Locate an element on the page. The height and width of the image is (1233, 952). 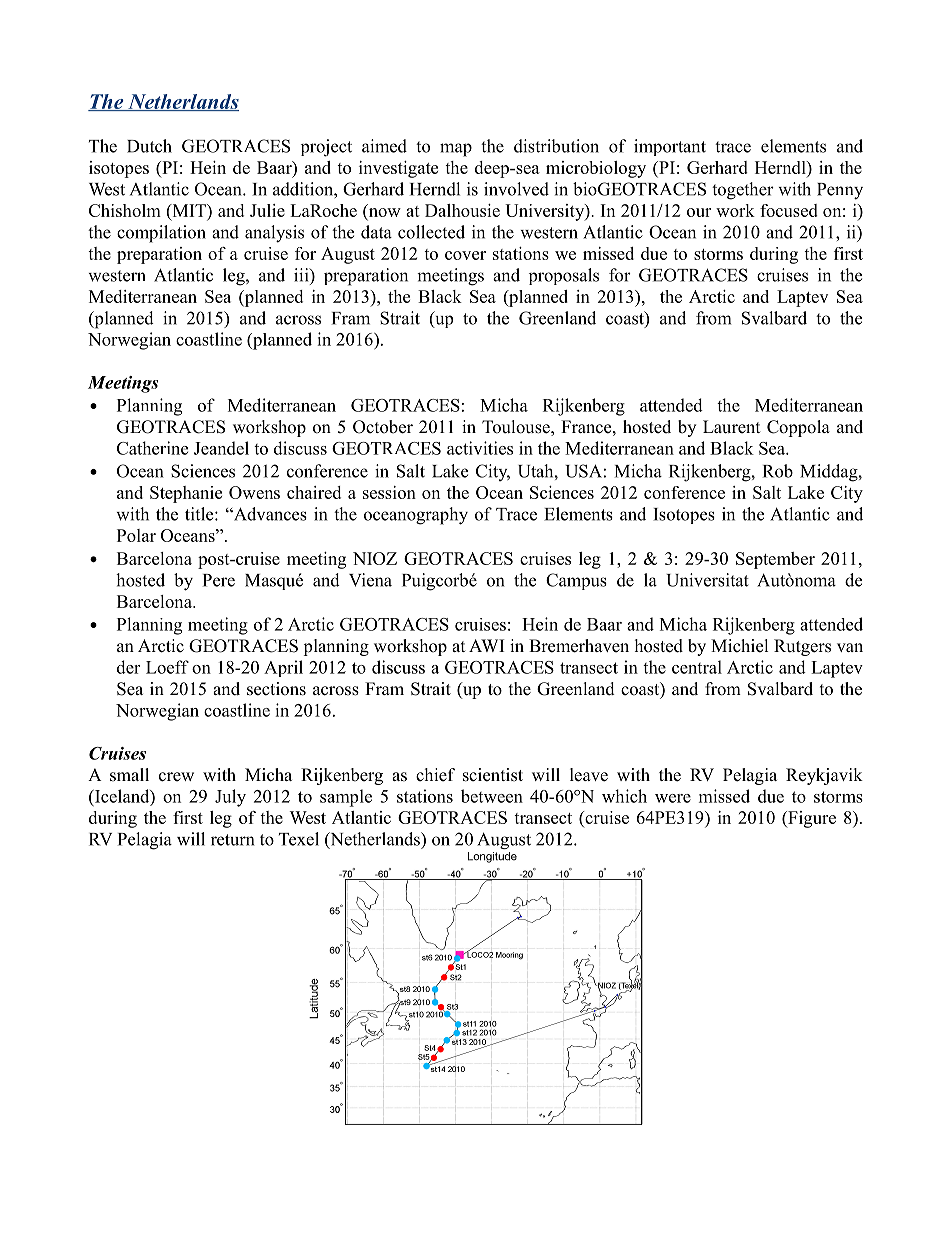
Figure is located at coordinates (811, 819).
